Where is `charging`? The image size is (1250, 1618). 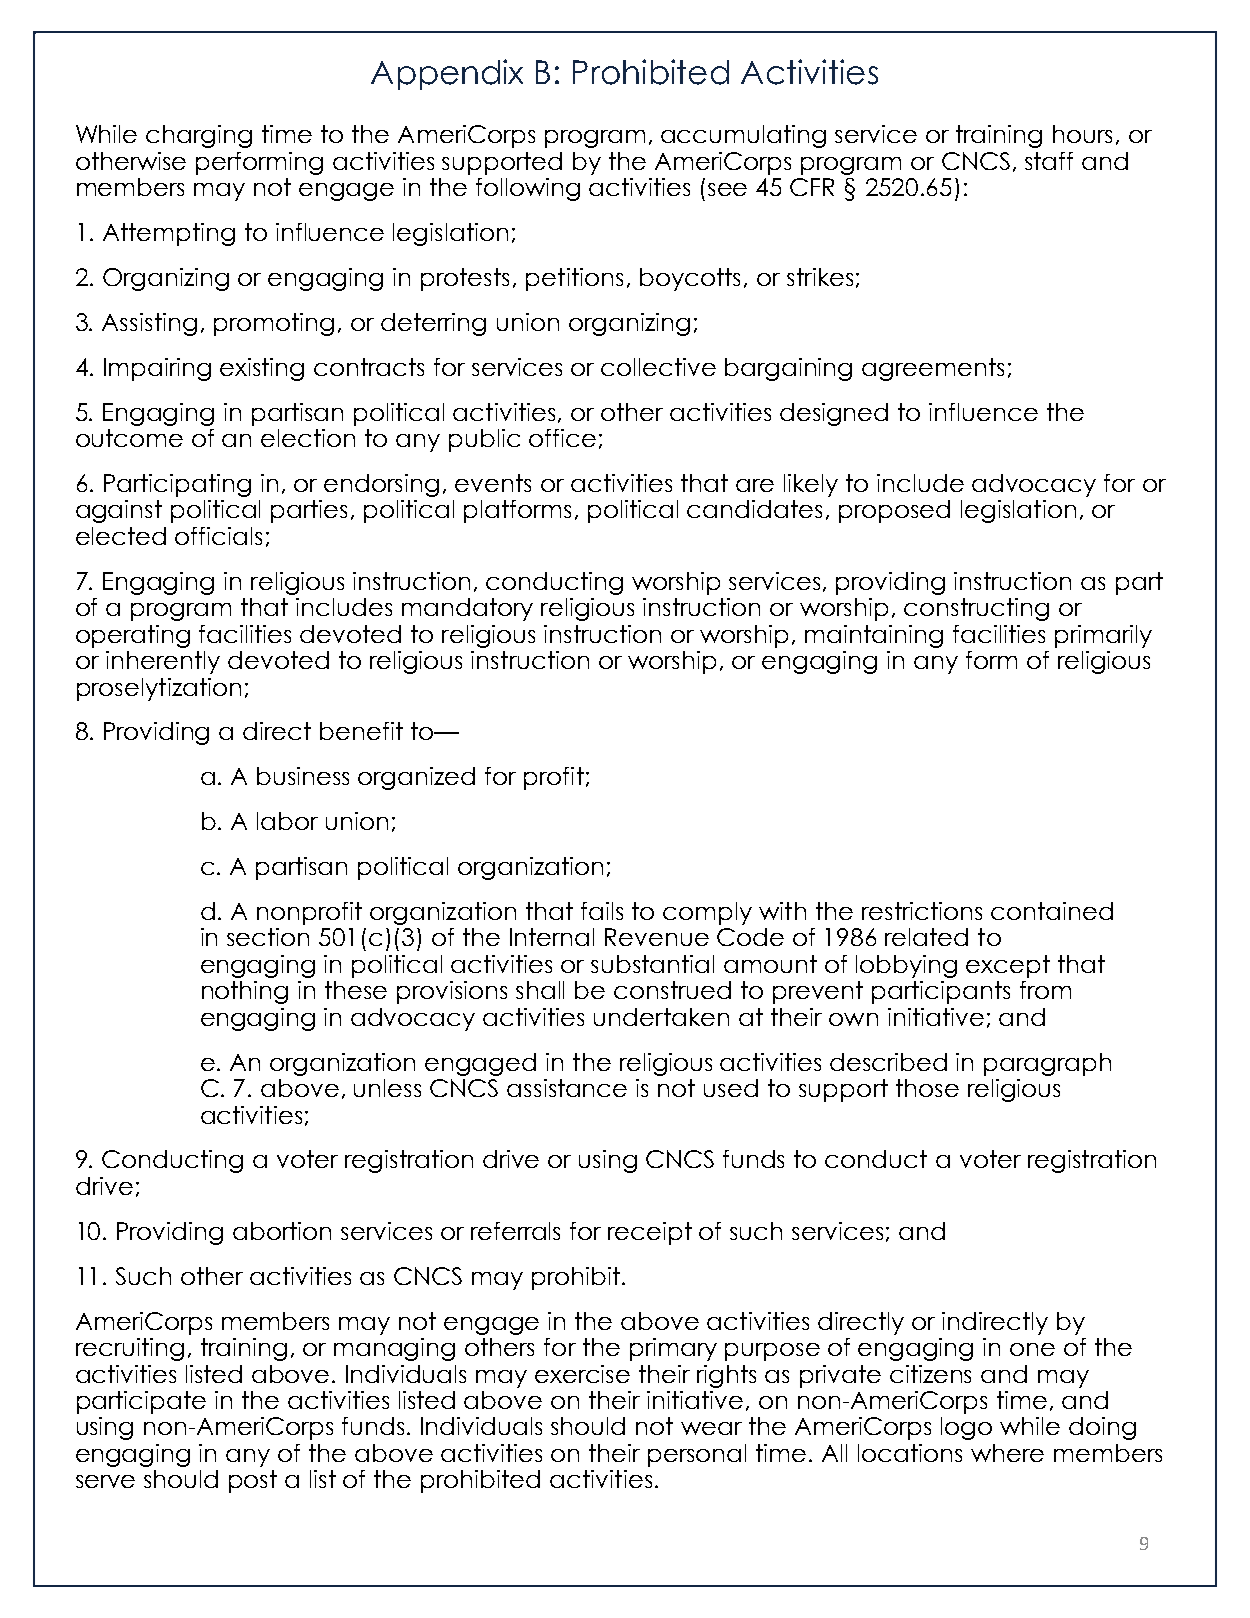
charging is located at coordinates (199, 136).
